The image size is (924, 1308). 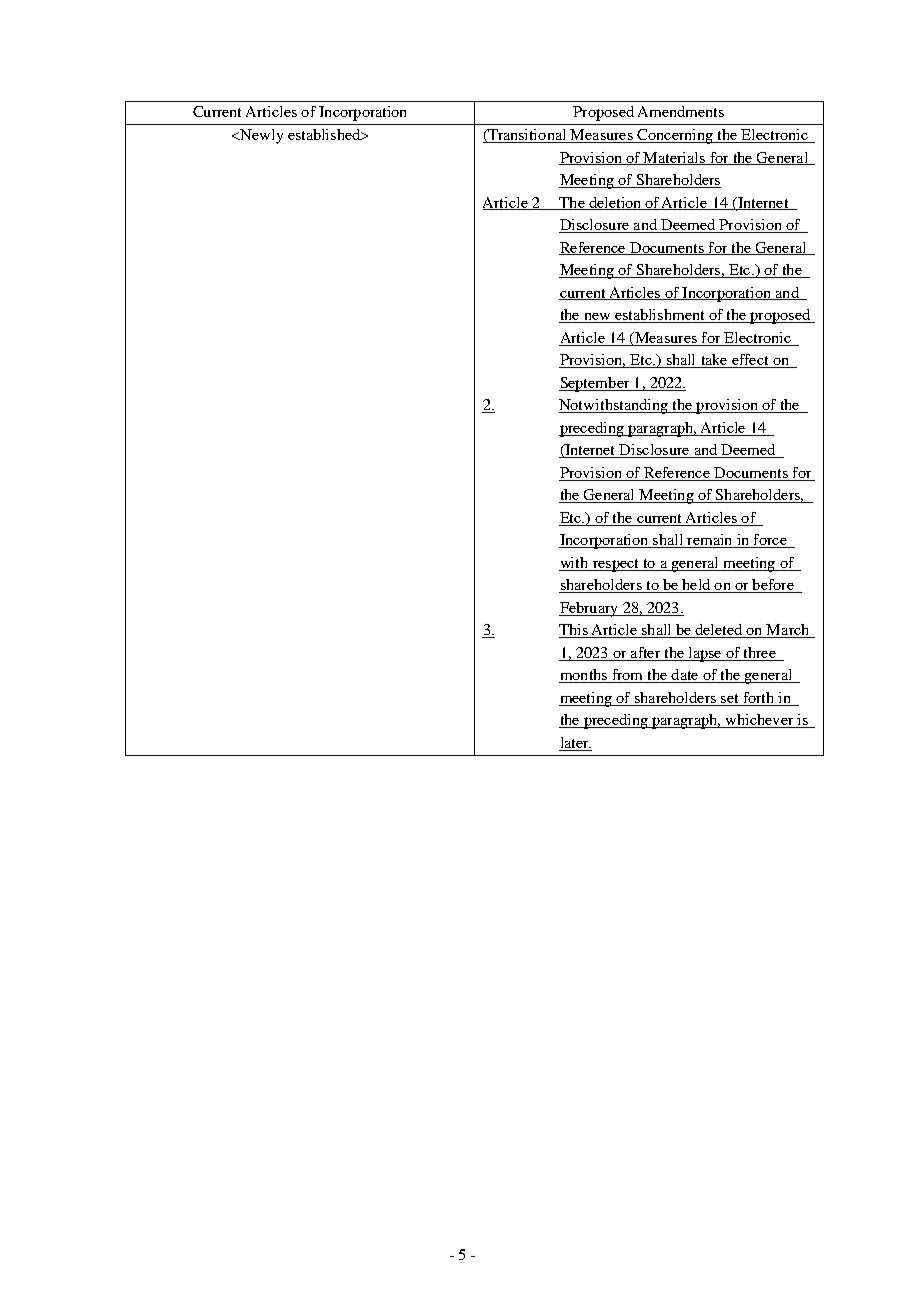 What do you see at coordinates (681, 111) in the screenshot?
I see `Amendments` at bounding box center [681, 111].
